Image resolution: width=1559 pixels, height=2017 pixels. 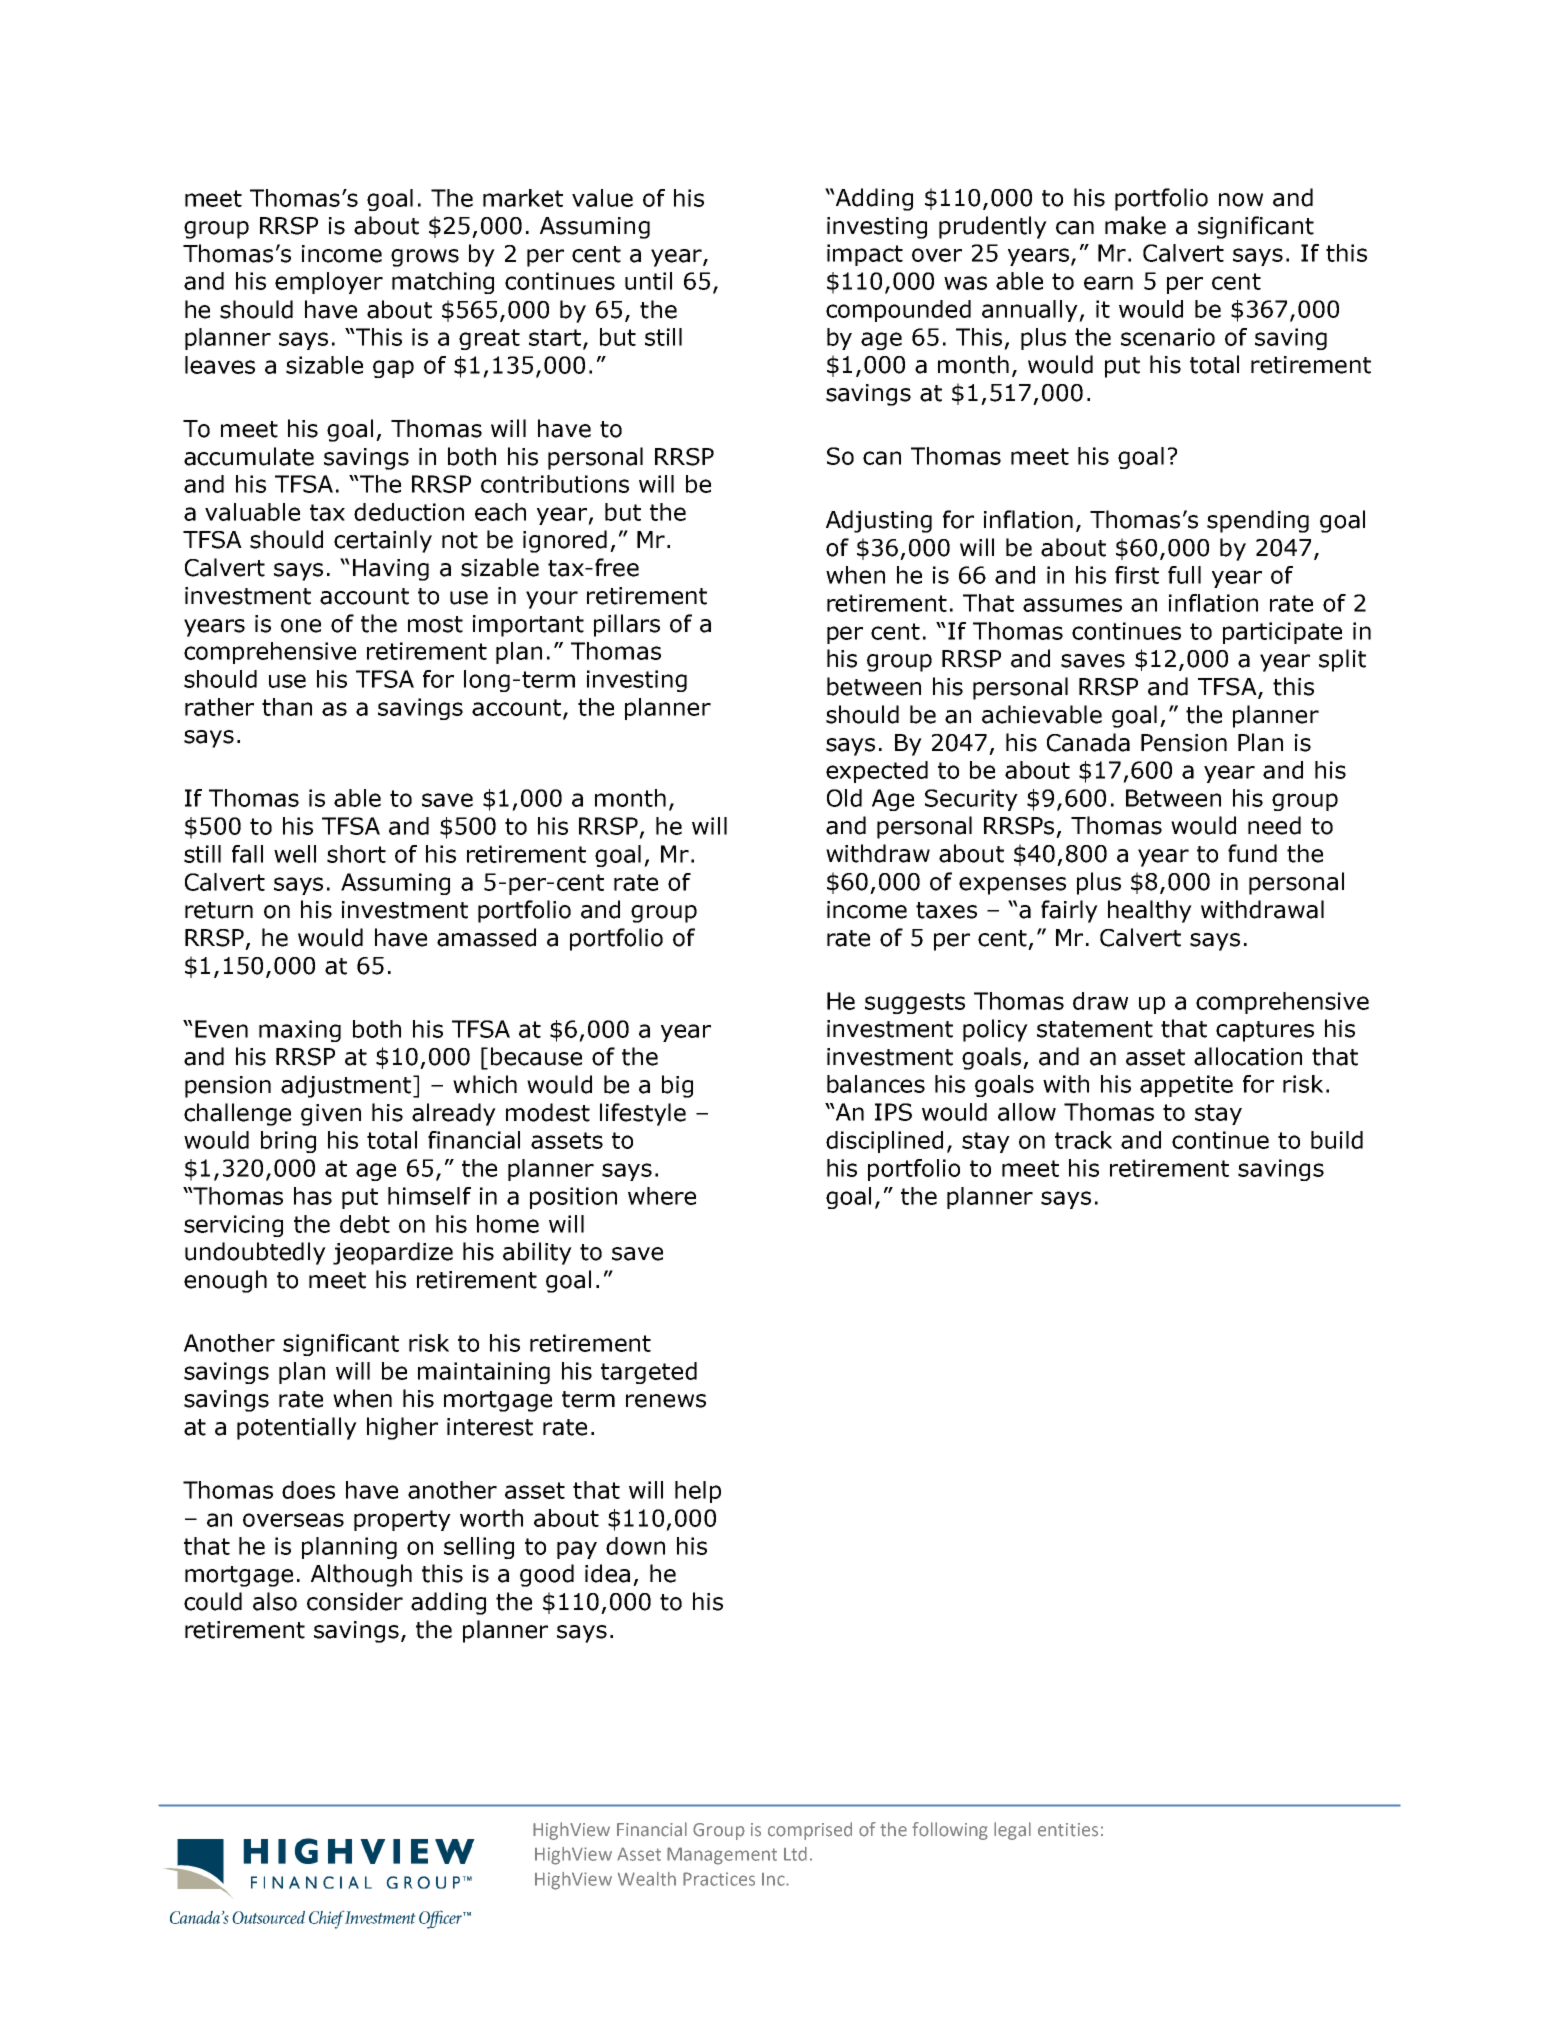 What do you see at coordinates (1248, 1056) in the page?
I see `allocation` at bounding box center [1248, 1056].
